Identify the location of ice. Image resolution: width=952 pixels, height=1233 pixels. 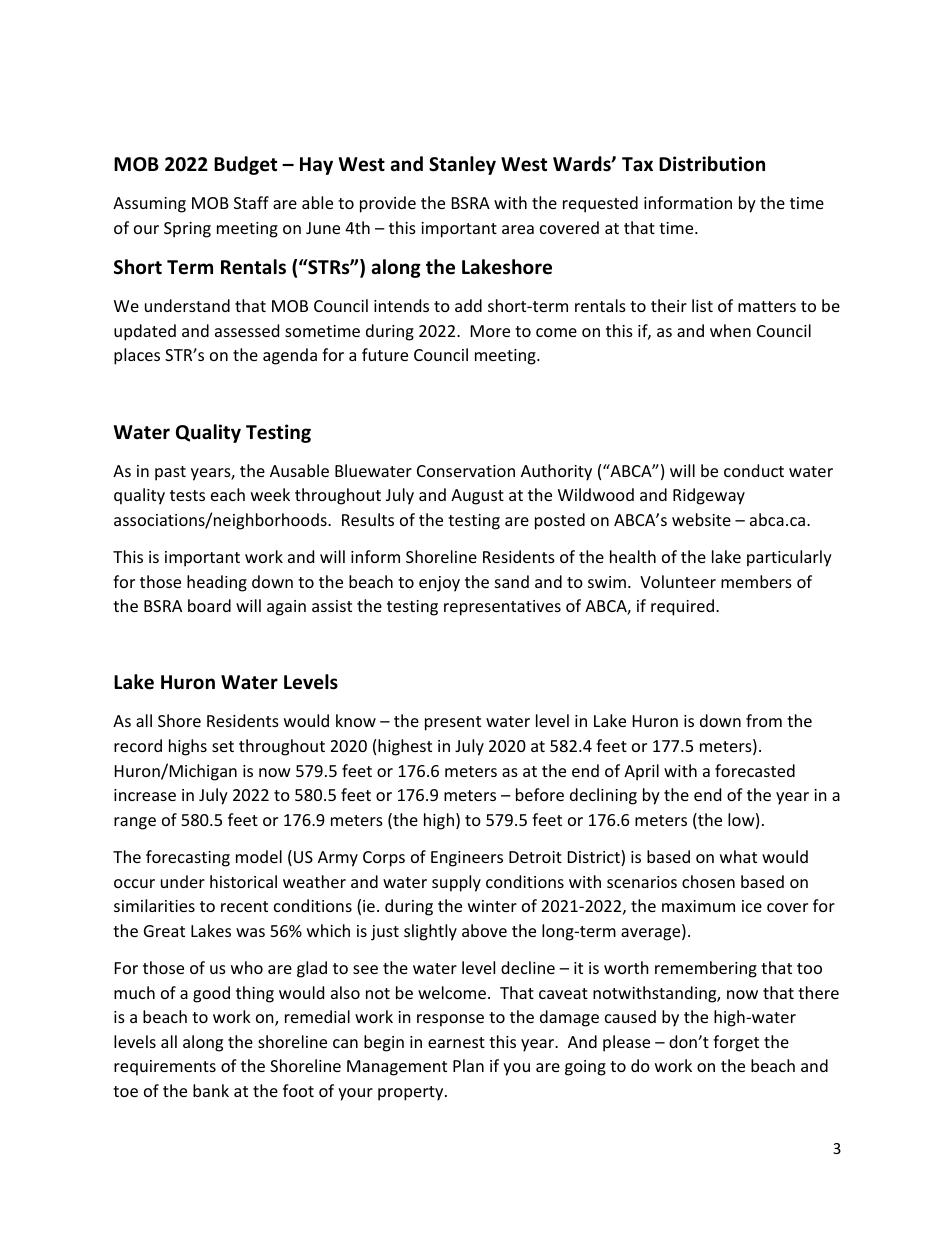
(752, 906).
